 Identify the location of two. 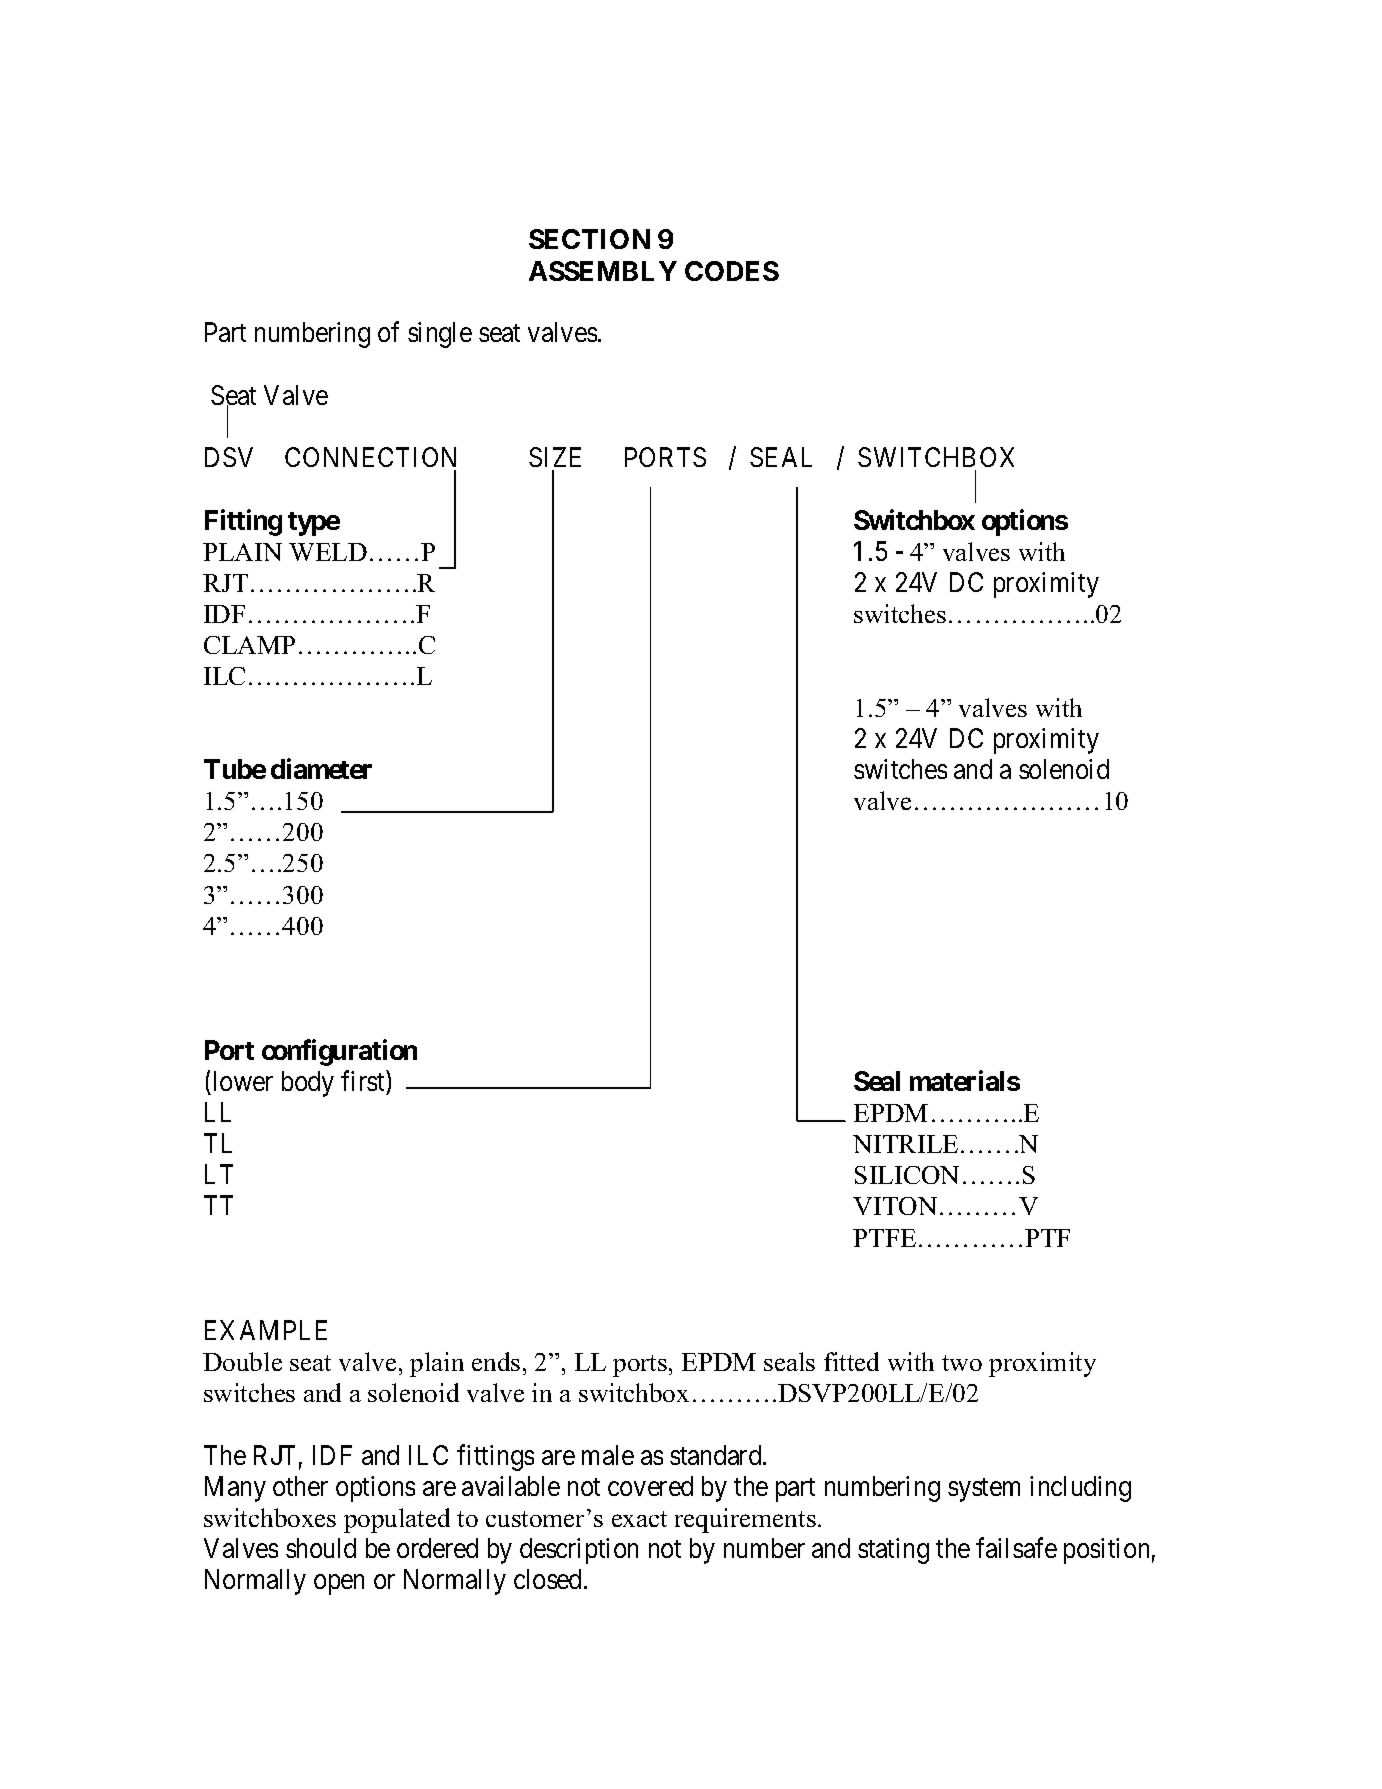
(962, 1363).
